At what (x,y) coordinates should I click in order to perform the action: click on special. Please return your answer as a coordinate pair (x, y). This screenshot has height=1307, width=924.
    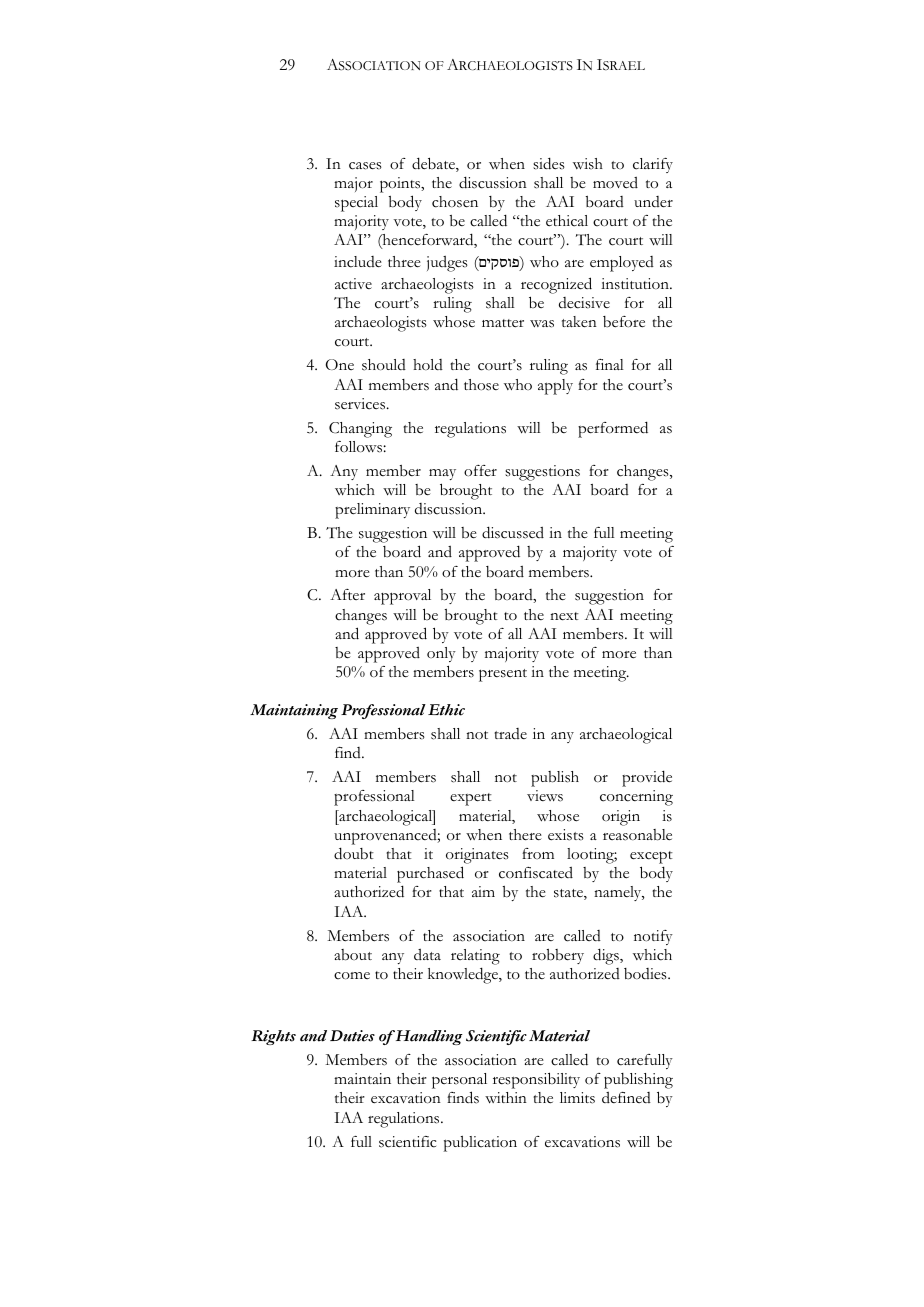
    Looking at the image, I should click on (356, 204).
